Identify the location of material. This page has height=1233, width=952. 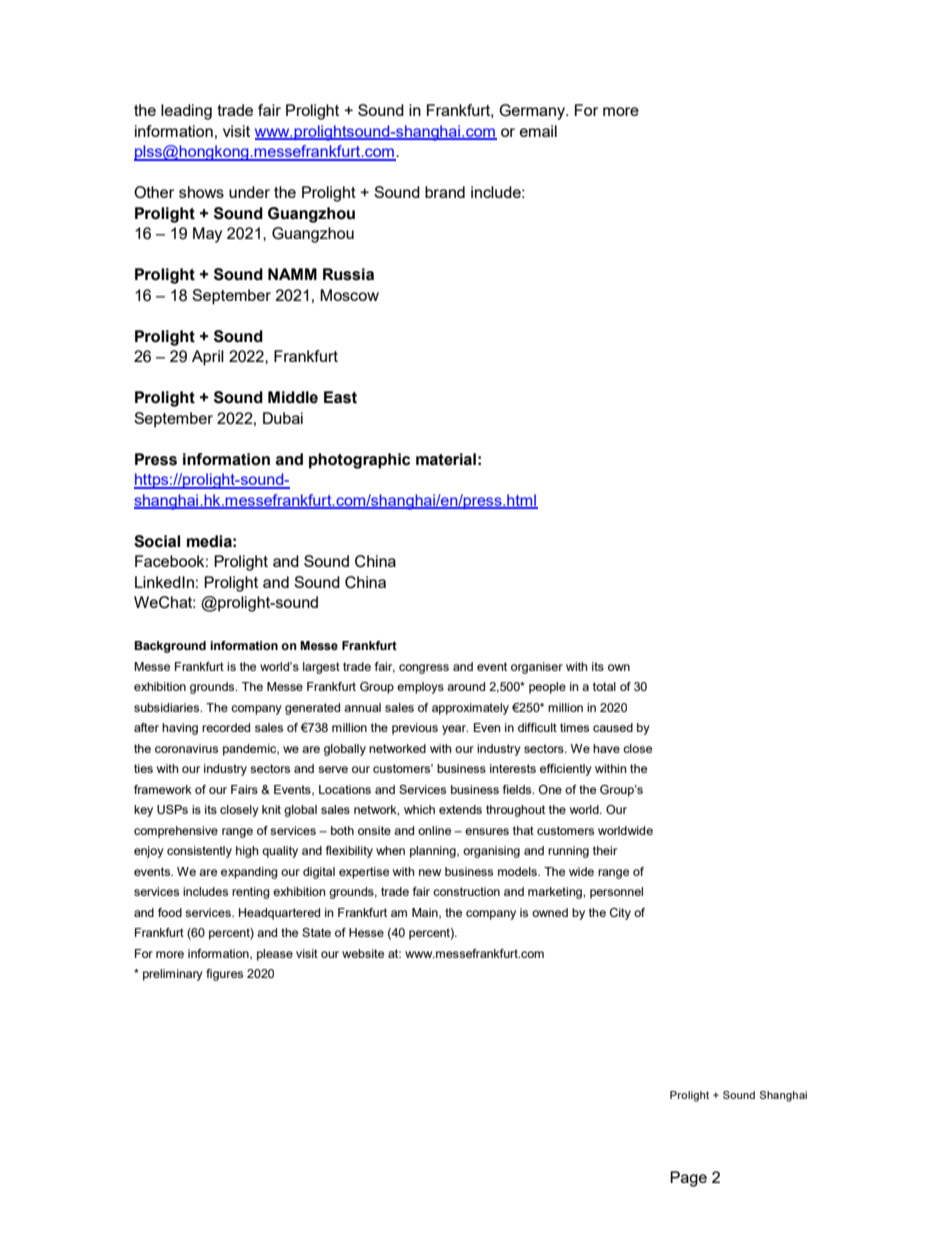
(446, 459).
